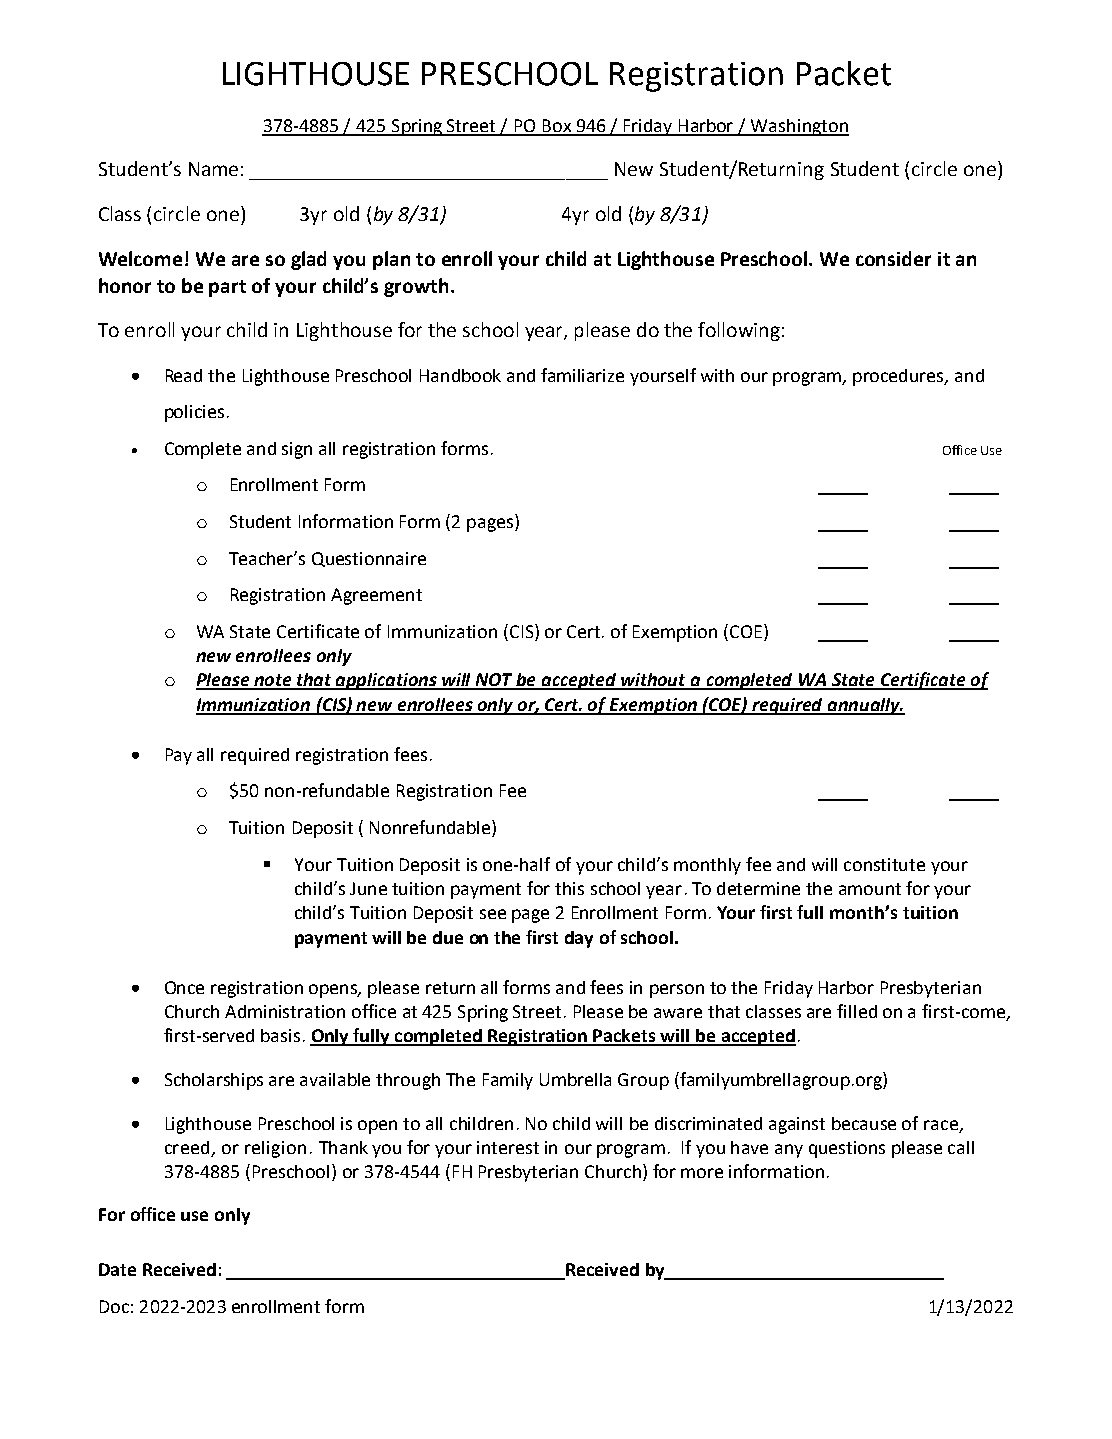 This image has width=1112, height=1439. What do you see at coordinates (557, 127) in the image?
I see `Box` at bounding box center [557, 127].
